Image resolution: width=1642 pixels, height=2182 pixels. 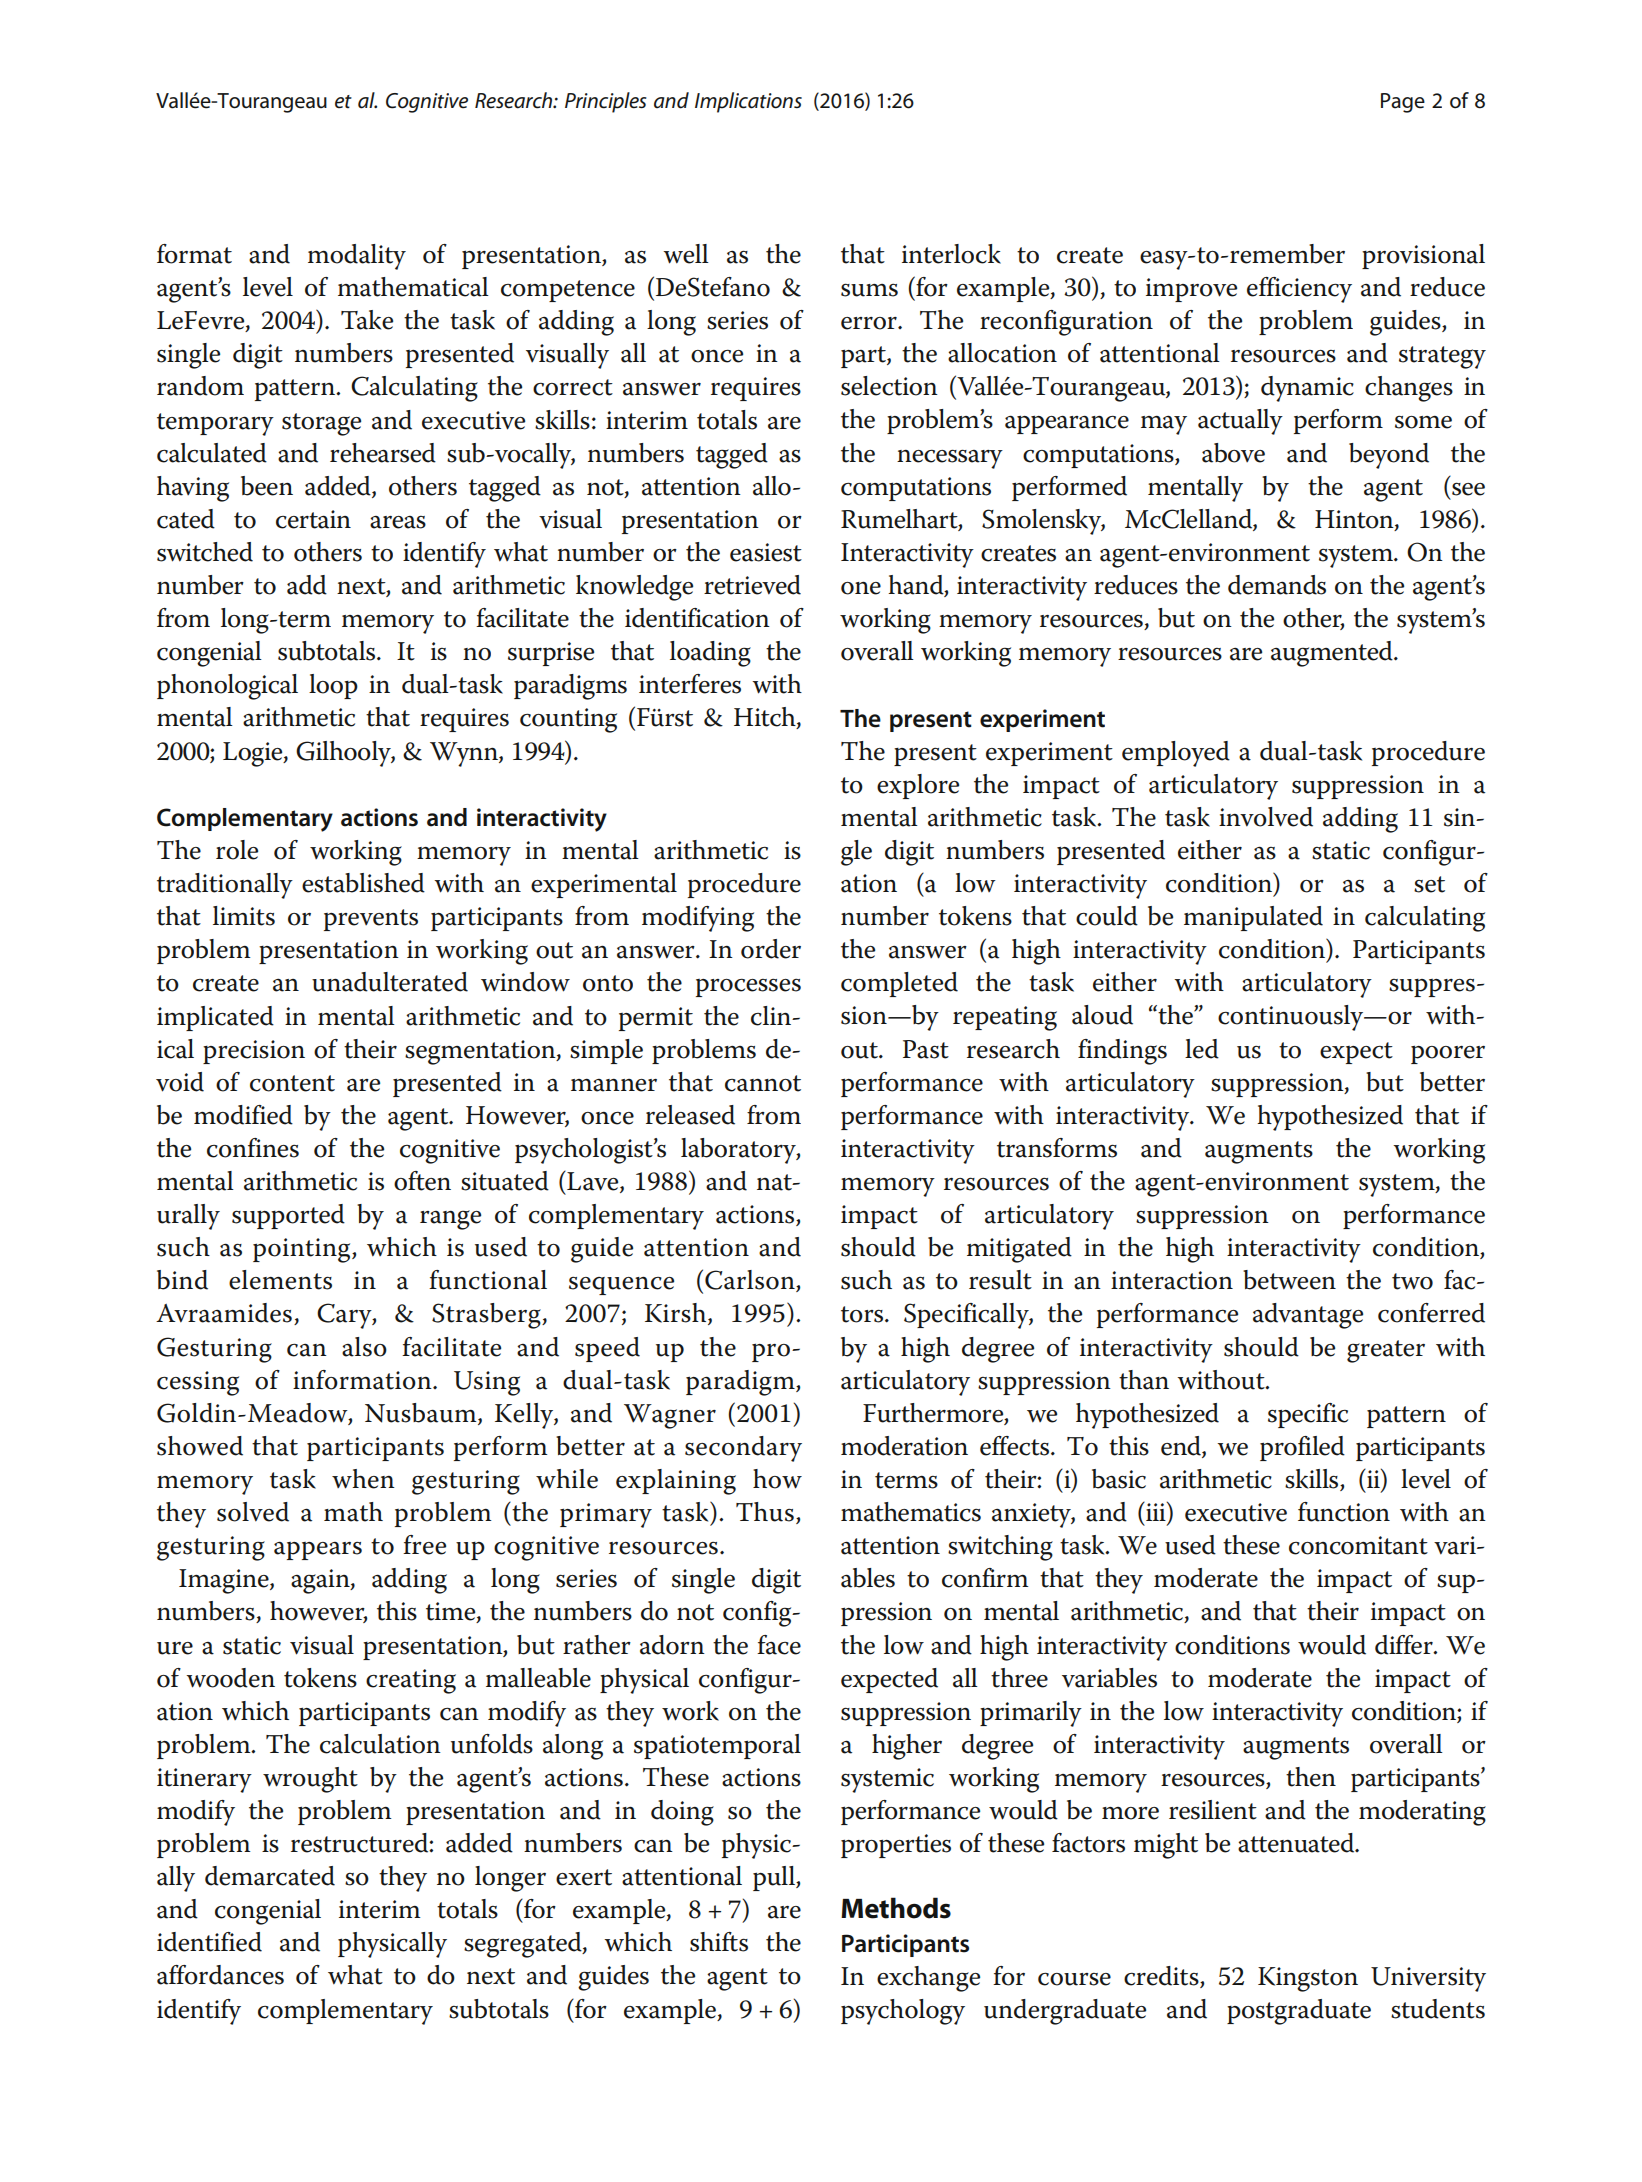 What do you see at coordinates (220, 1975) in the screenshot?
I see `affordances` at bounding box center [220, 1975].
